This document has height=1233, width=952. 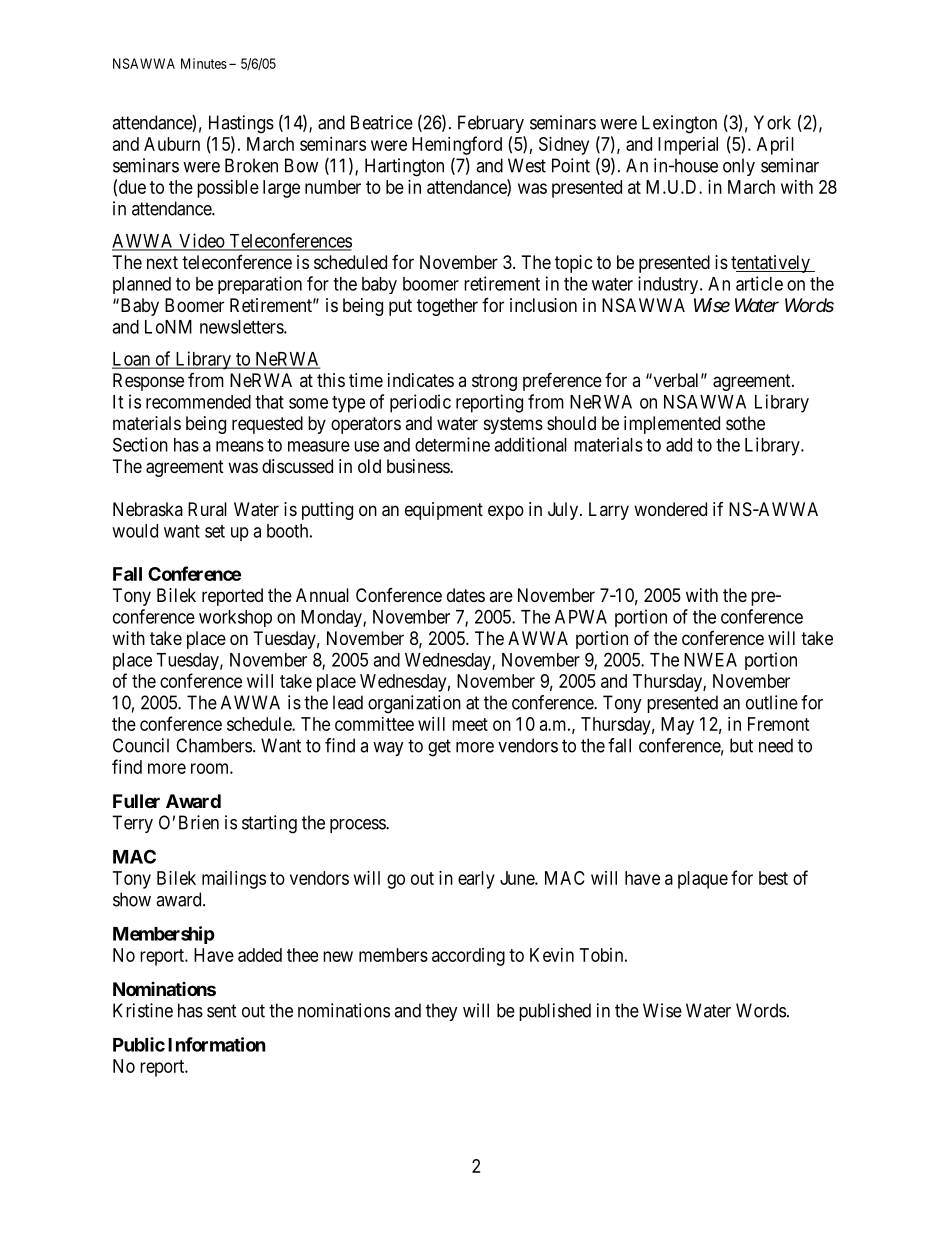 I want to click on set, so click(x=215, y=531).
